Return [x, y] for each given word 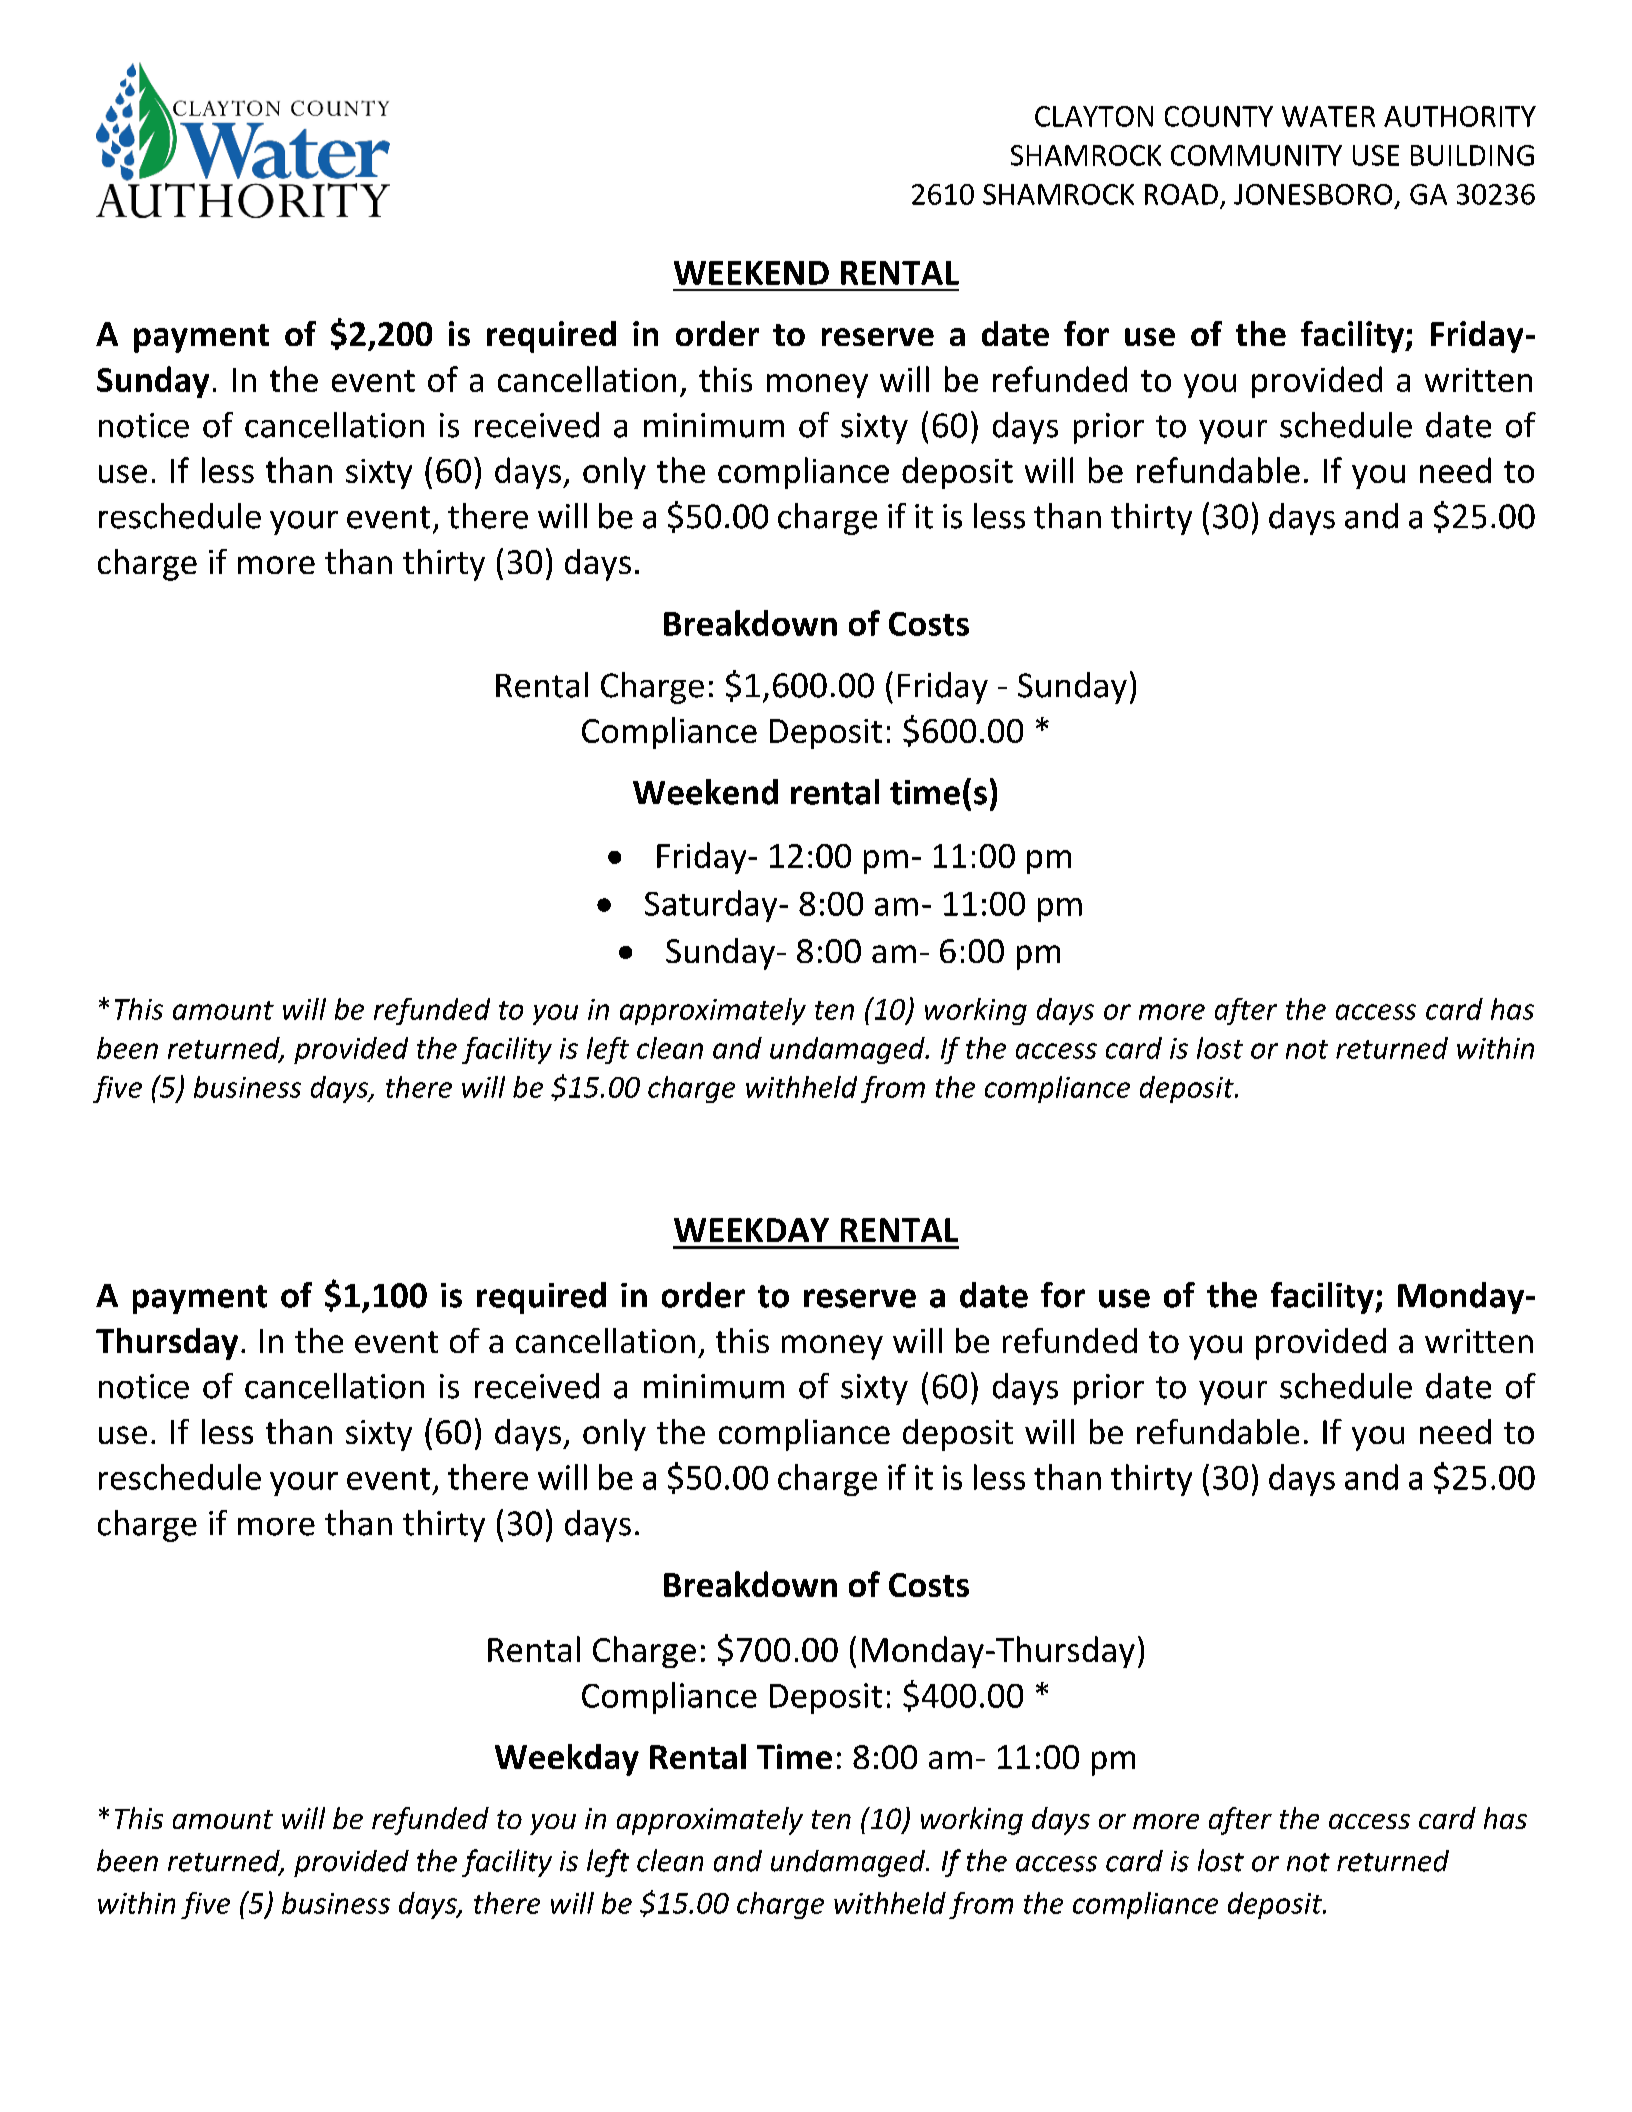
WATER [1328, 116]
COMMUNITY [1256, 155]
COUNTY [1219, 116]
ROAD [1181, 194]
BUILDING [1472, 155]
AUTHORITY [1460, 116]
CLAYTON [1094, 116]
